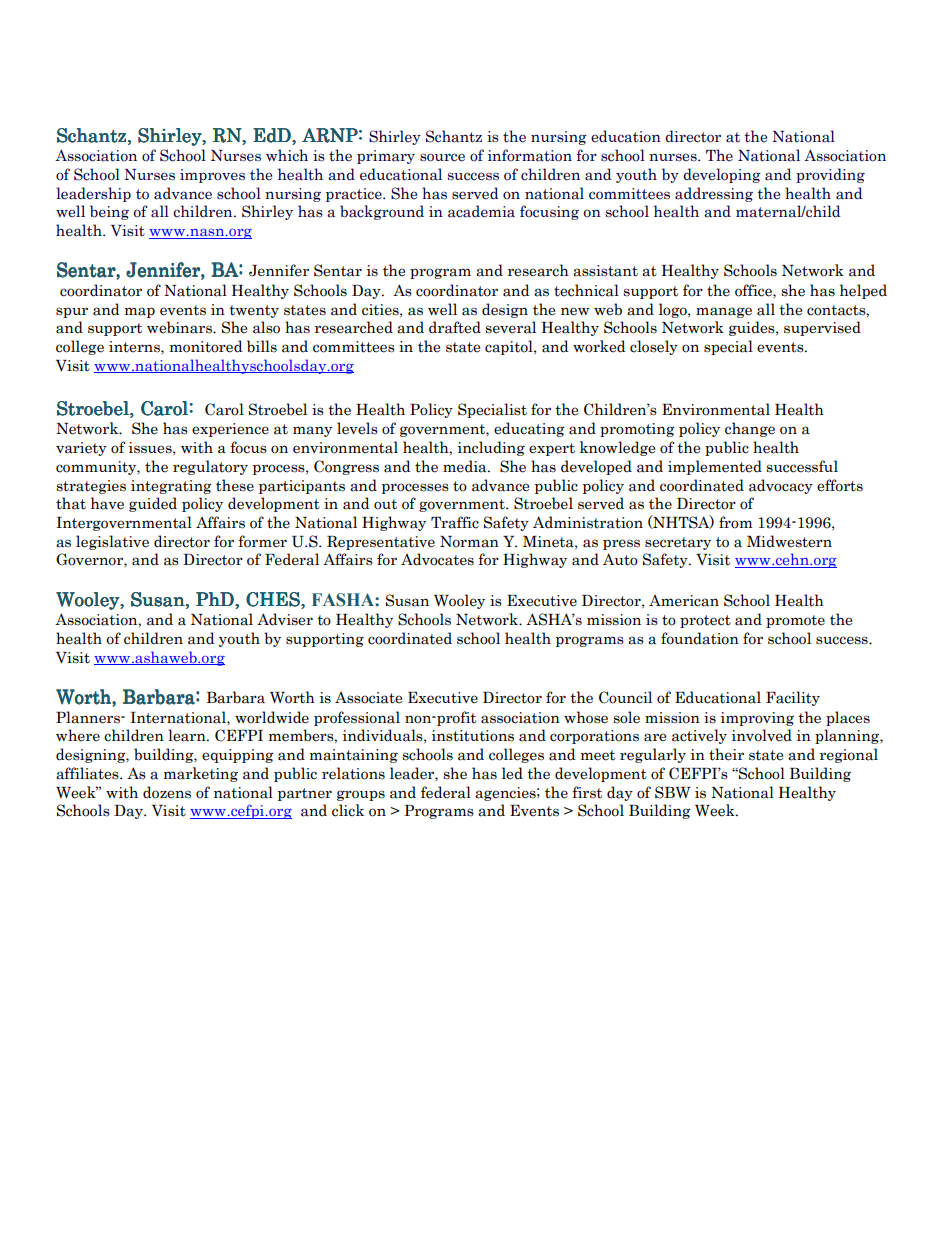 The image size is (952, 1233). What do you see at coordinates (171, 487) in the document?
I see `integrating` at bounding box center [171, 487].
